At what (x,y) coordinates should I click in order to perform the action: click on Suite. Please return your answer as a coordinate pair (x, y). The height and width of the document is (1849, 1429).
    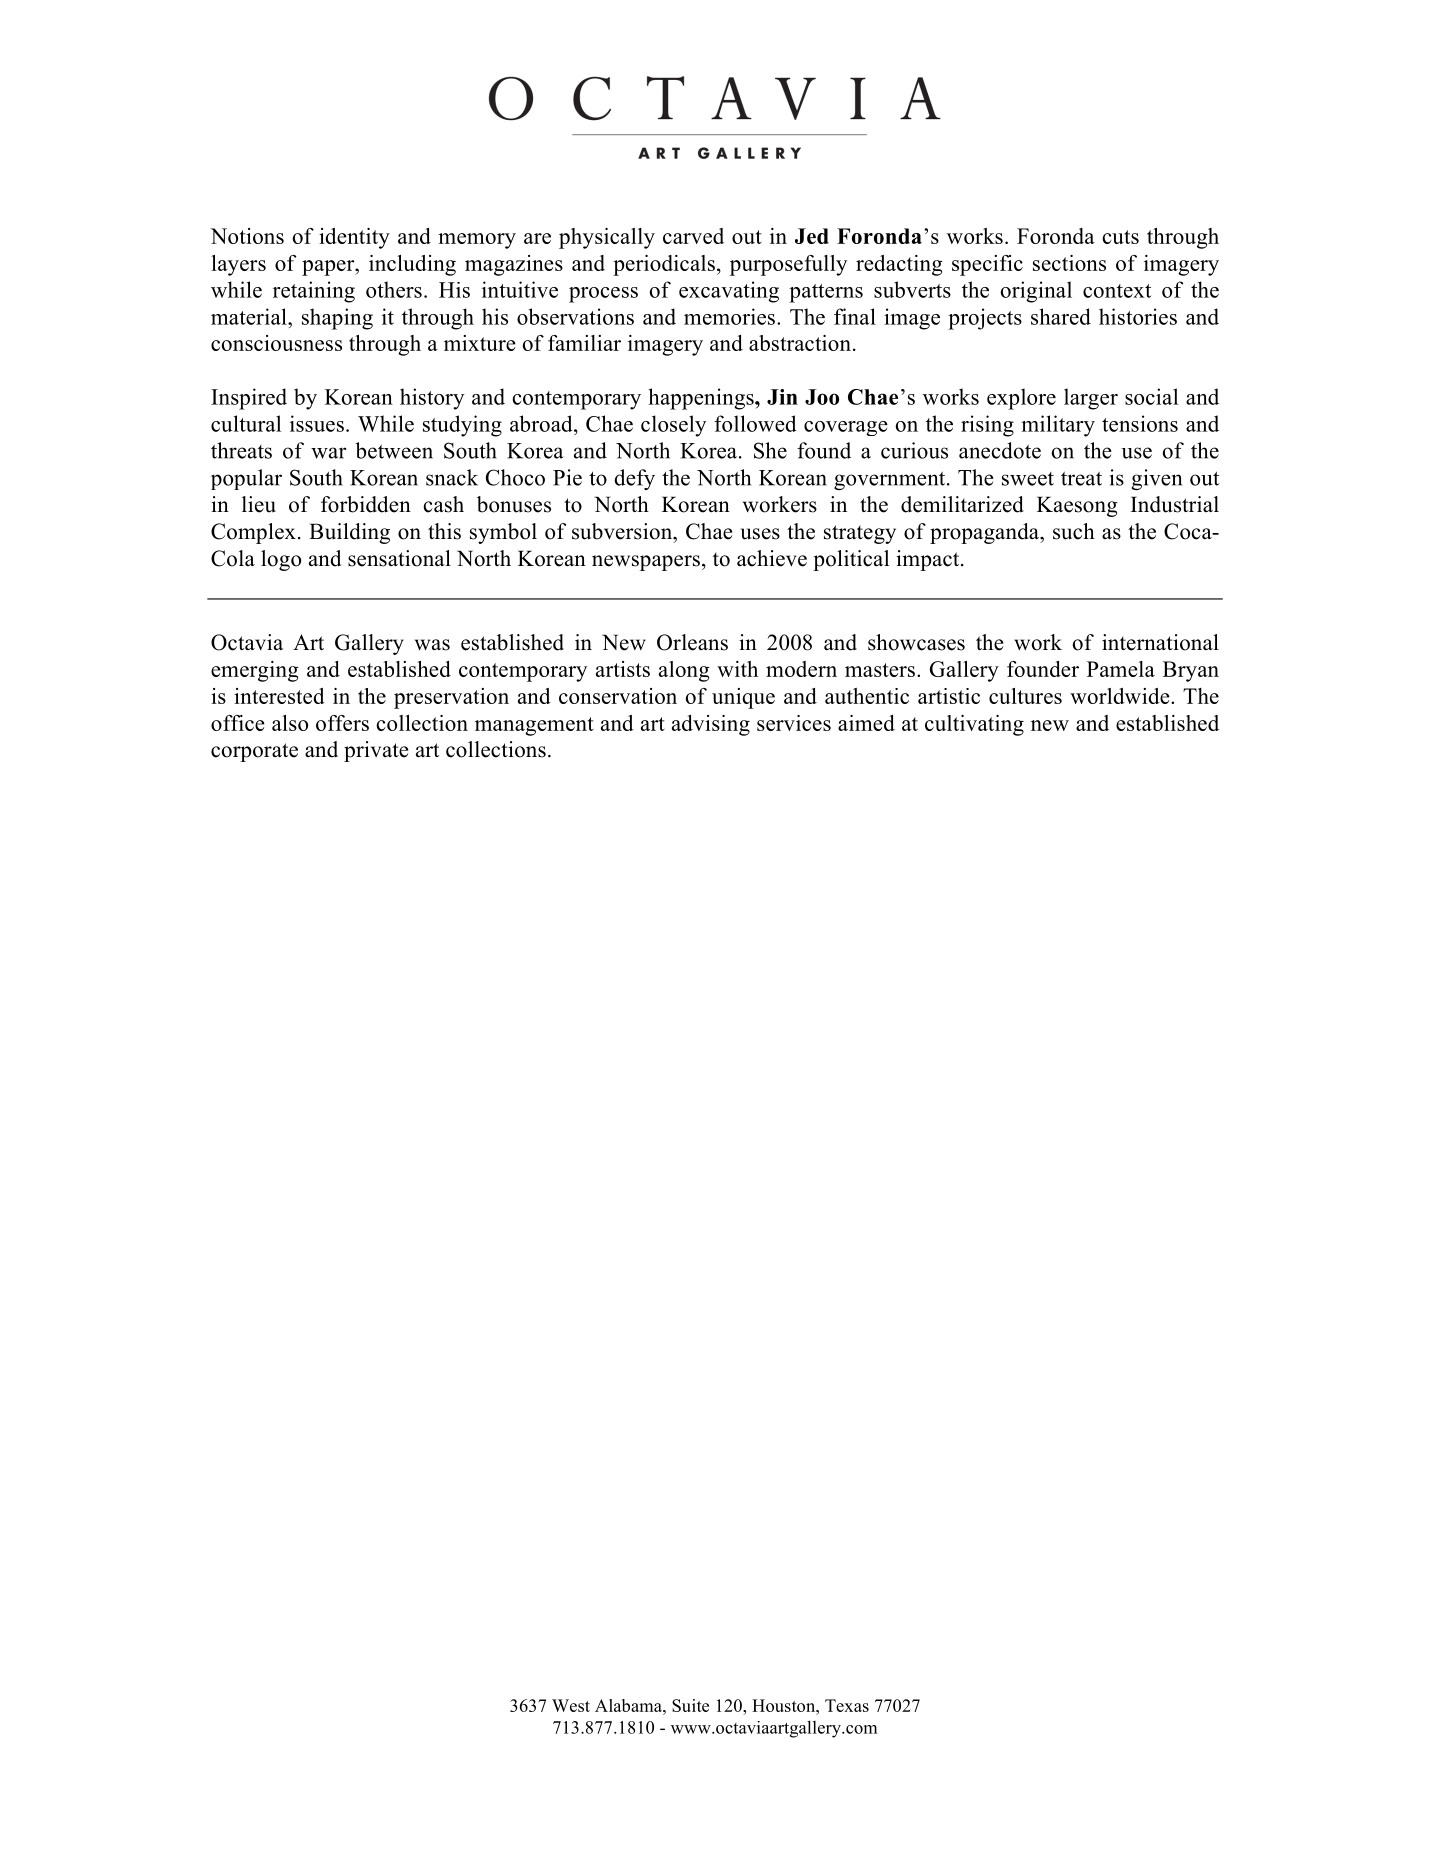
    Looking at the image, I should click on (690, 1705).
